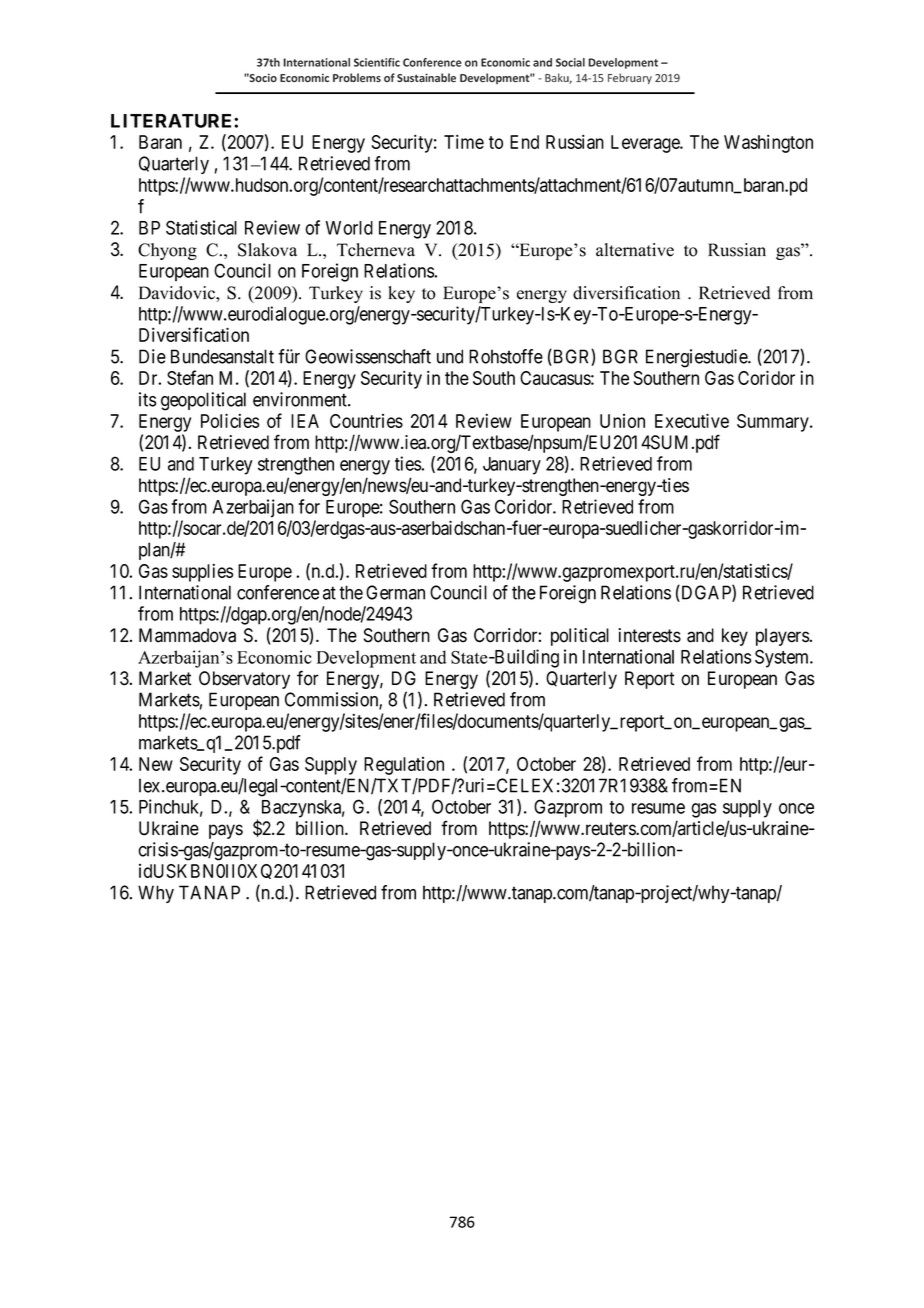  Describe the element at coordinates (366, 421) in the screenshot. I see `Countries` at that location.
